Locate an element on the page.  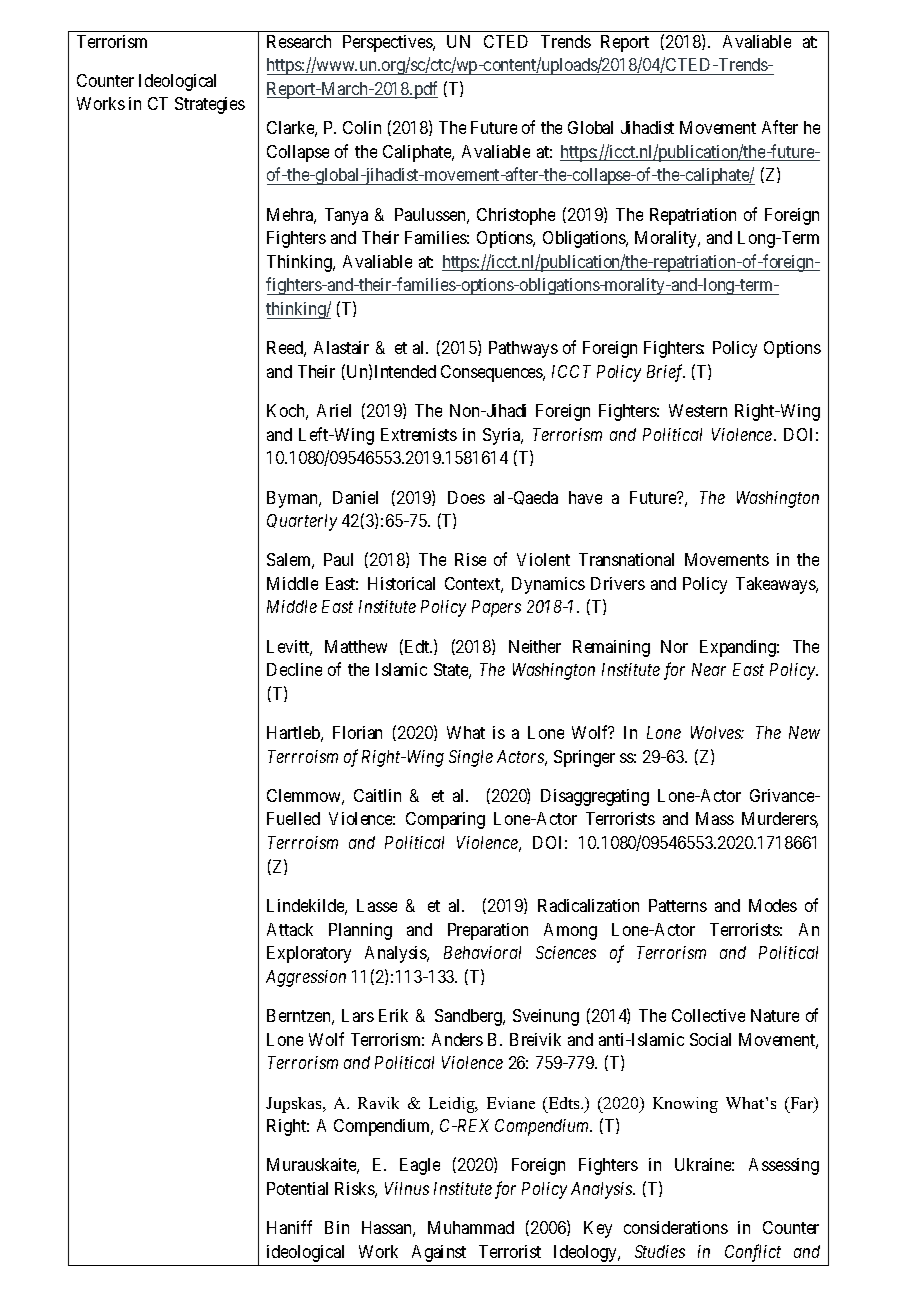
Research is located at coordinates (299, 41).
